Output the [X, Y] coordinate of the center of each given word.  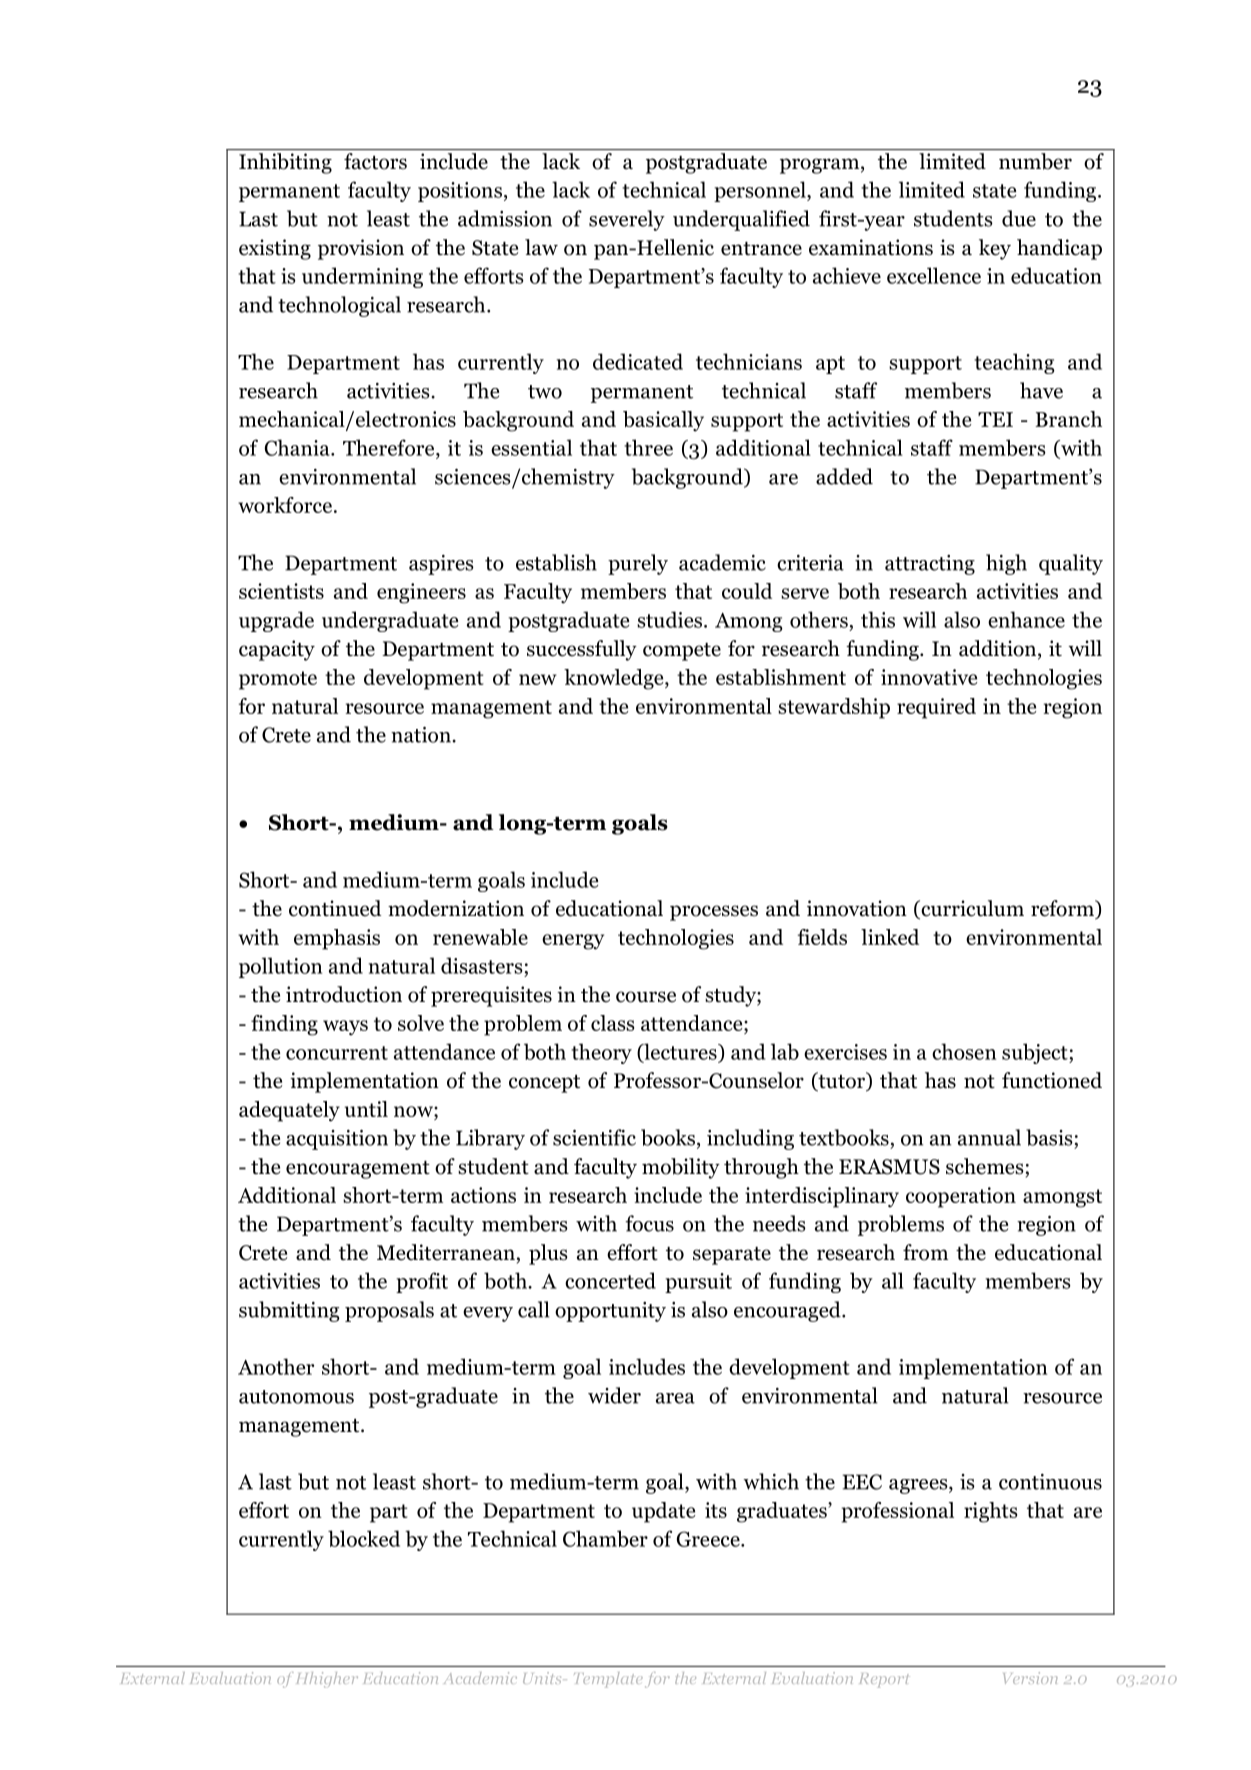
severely [627, 220]
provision [361, 249]
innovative [929, 677]
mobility [681, 1168]
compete [682, 652]
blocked [364, 1538]
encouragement [358, 1170]
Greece [709, 1539]
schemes [985, 1166]
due [1019, 218]
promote [278, 680]
